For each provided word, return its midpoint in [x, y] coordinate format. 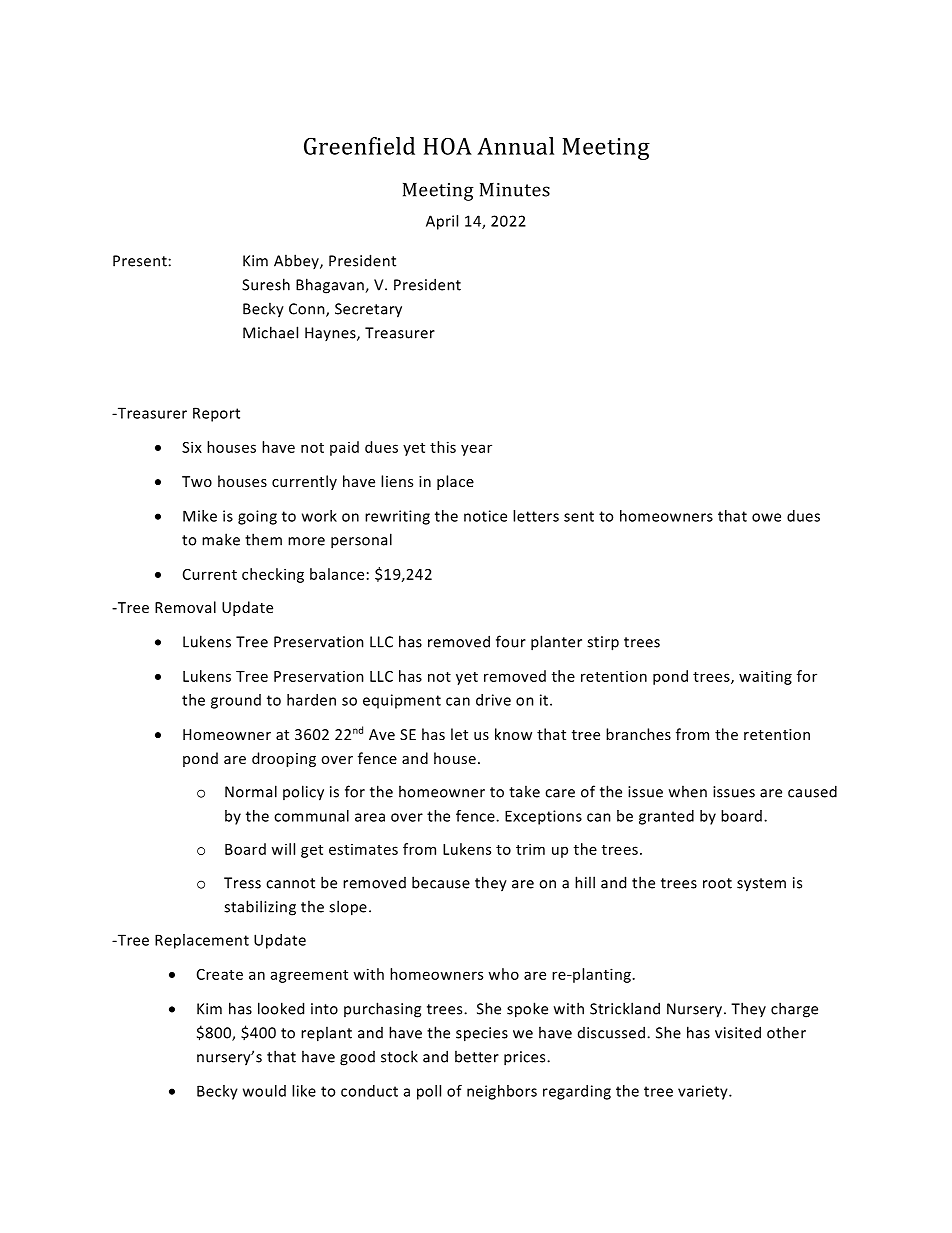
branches [638, 734]
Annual [515, 146]
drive [493, 700]
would [264, 1091]
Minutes [515, 190]
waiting [765, 677]
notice [485, 516]
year [476, 450]
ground [236, 701]
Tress [242, 883]
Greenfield [359, 146]
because [441, 882]
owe [766, 517]
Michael [270, 332]
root [717, 883]
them [263, 539]
